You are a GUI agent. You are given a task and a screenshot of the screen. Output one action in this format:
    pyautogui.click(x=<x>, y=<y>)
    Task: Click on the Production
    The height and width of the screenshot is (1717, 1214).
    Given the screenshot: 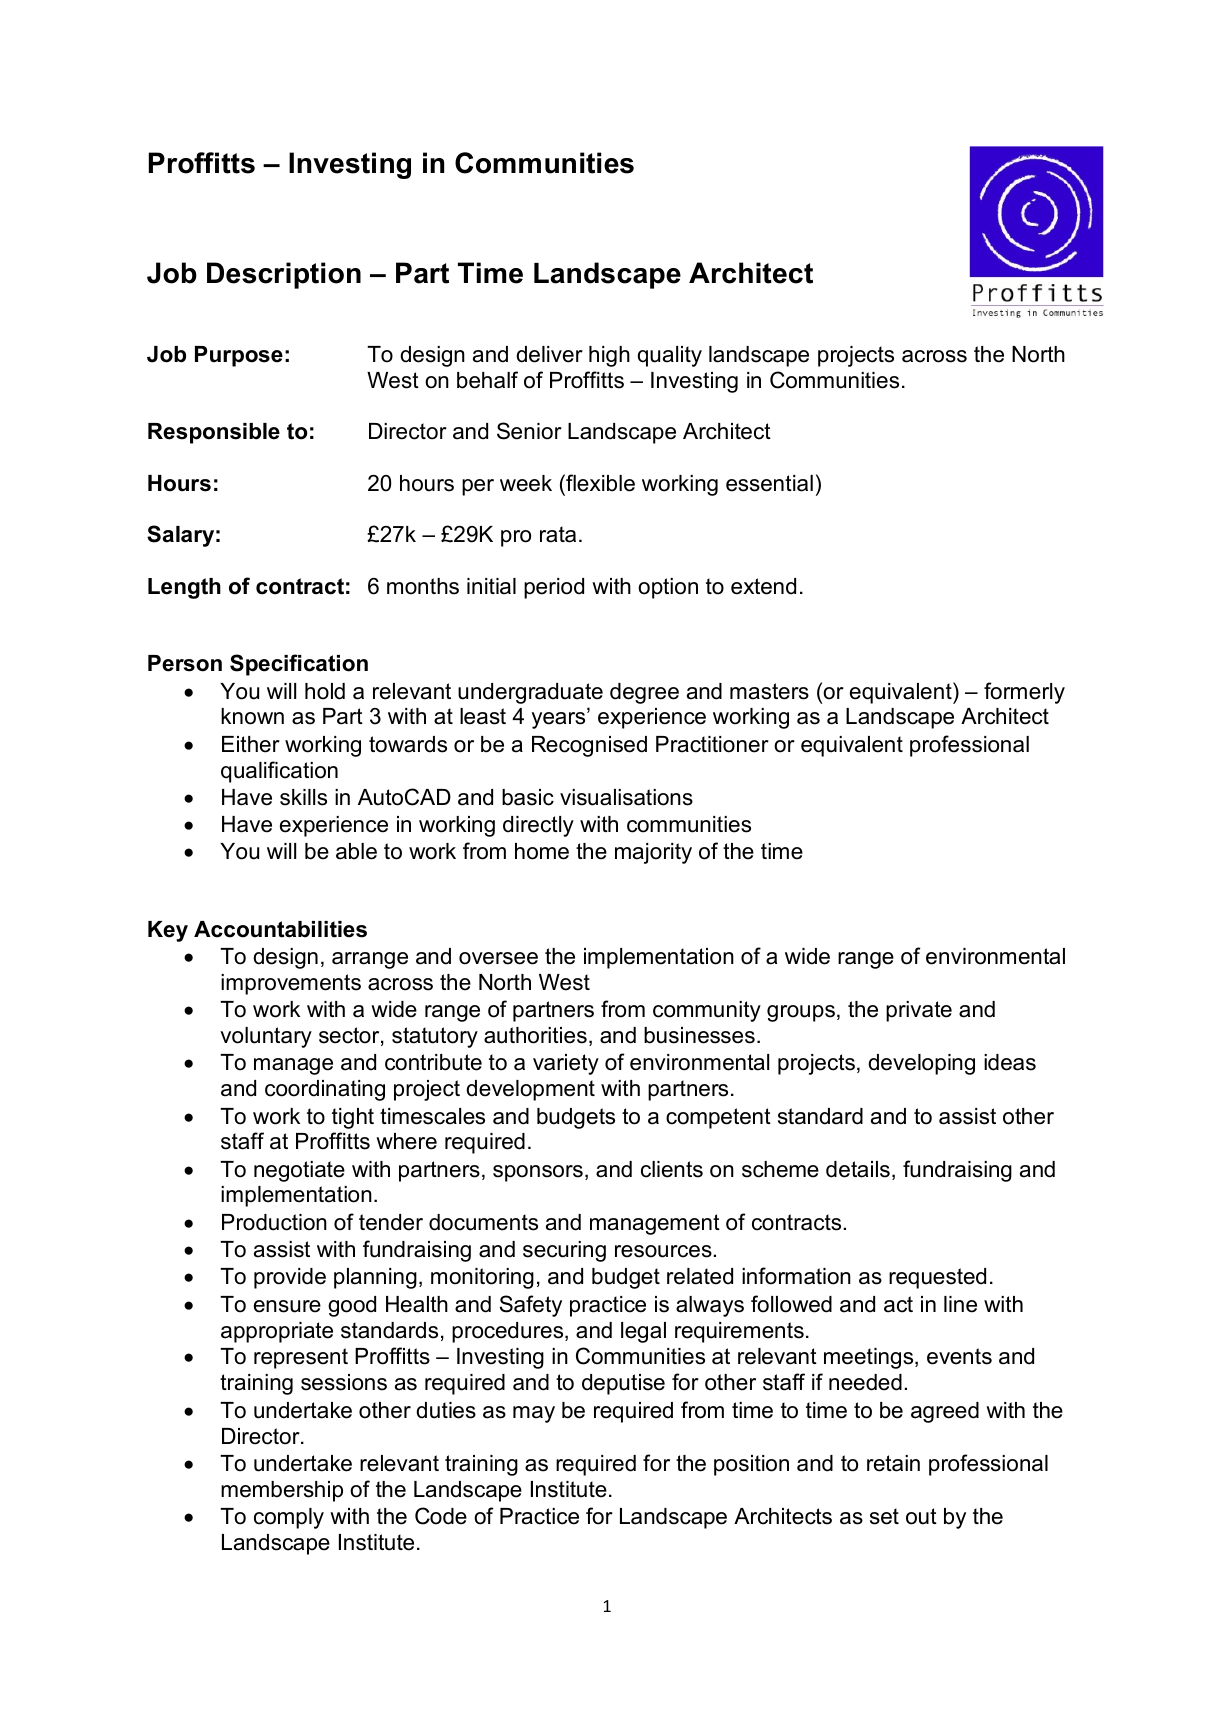 What is the action you would take?
    pyautogui.click(x=274, y=1222)
